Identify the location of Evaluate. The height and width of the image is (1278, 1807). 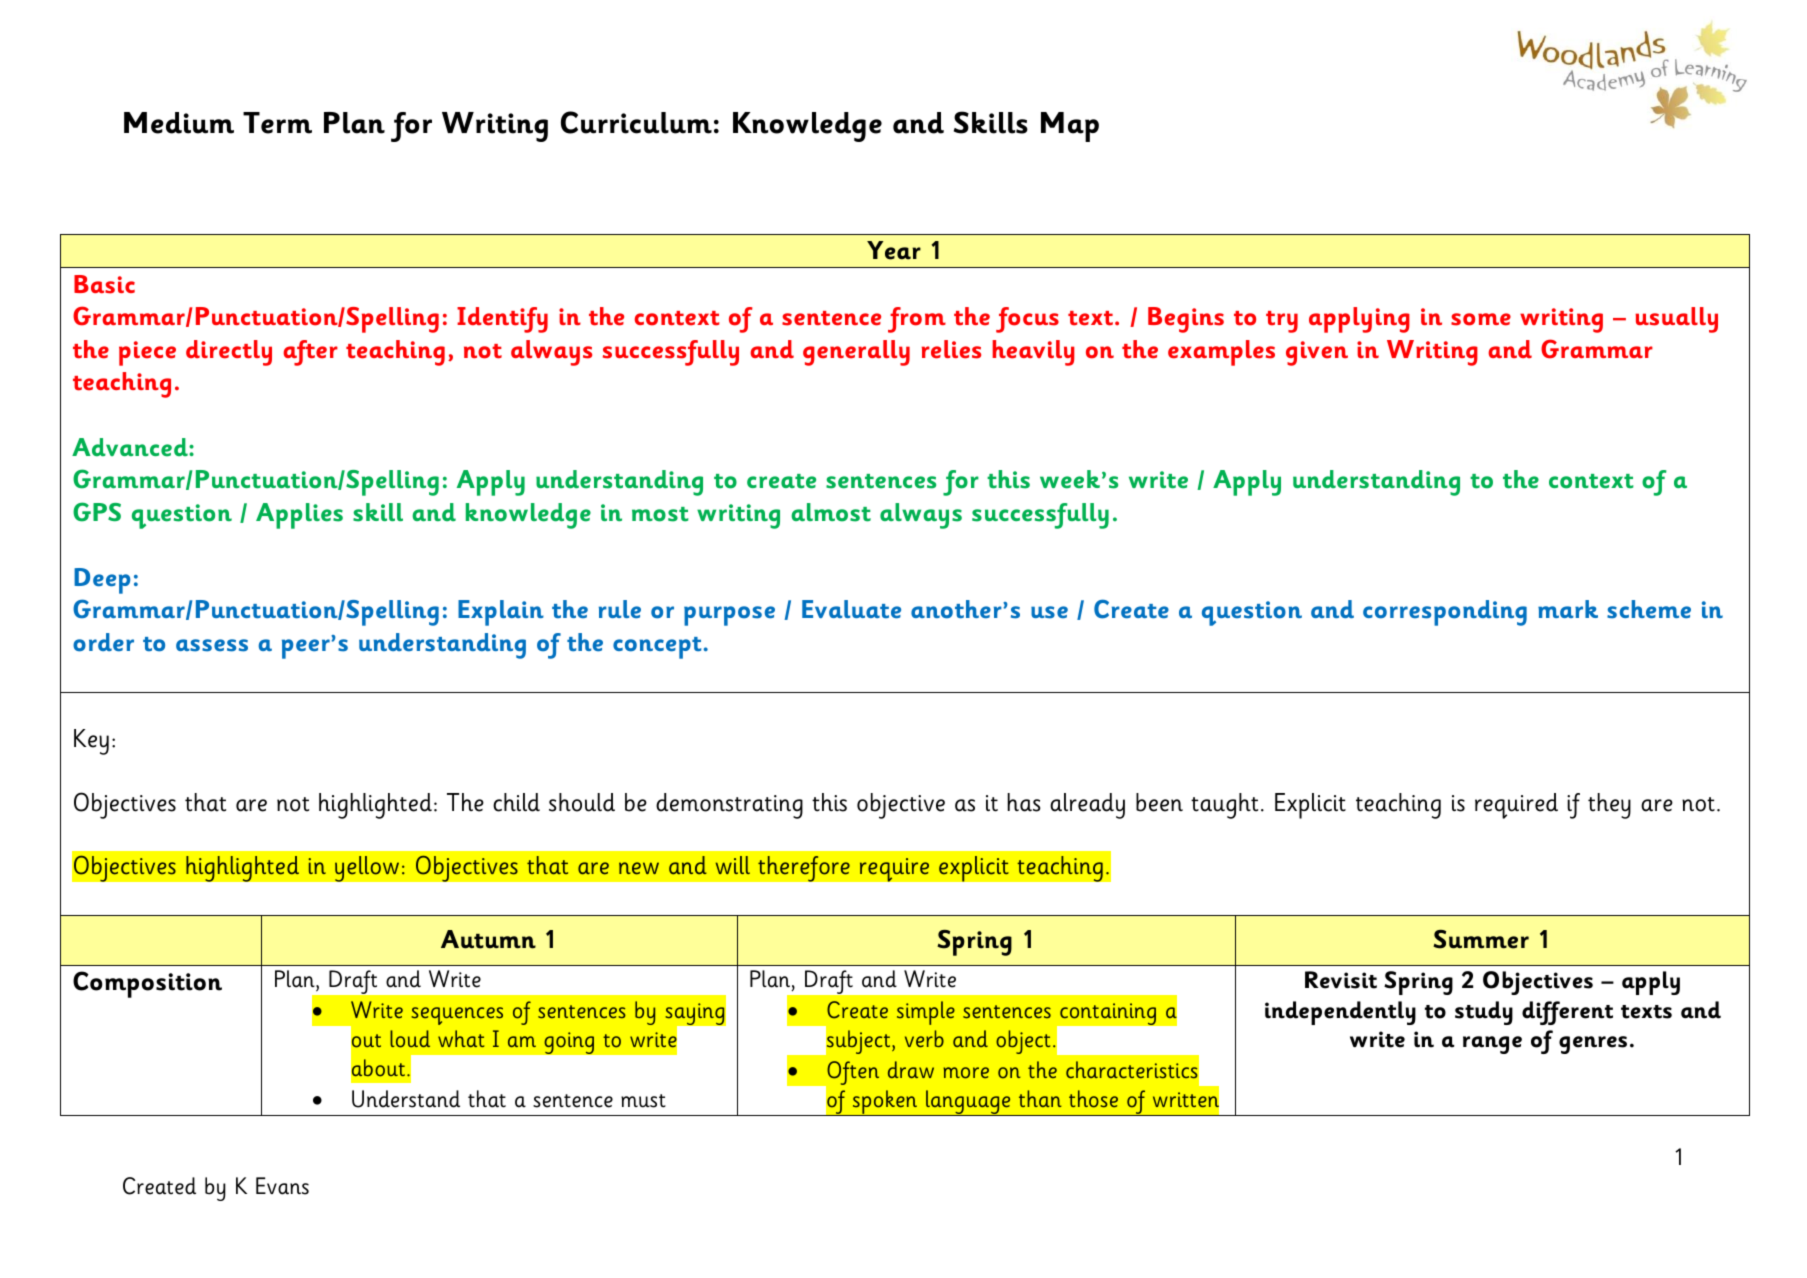
(851, 609).
